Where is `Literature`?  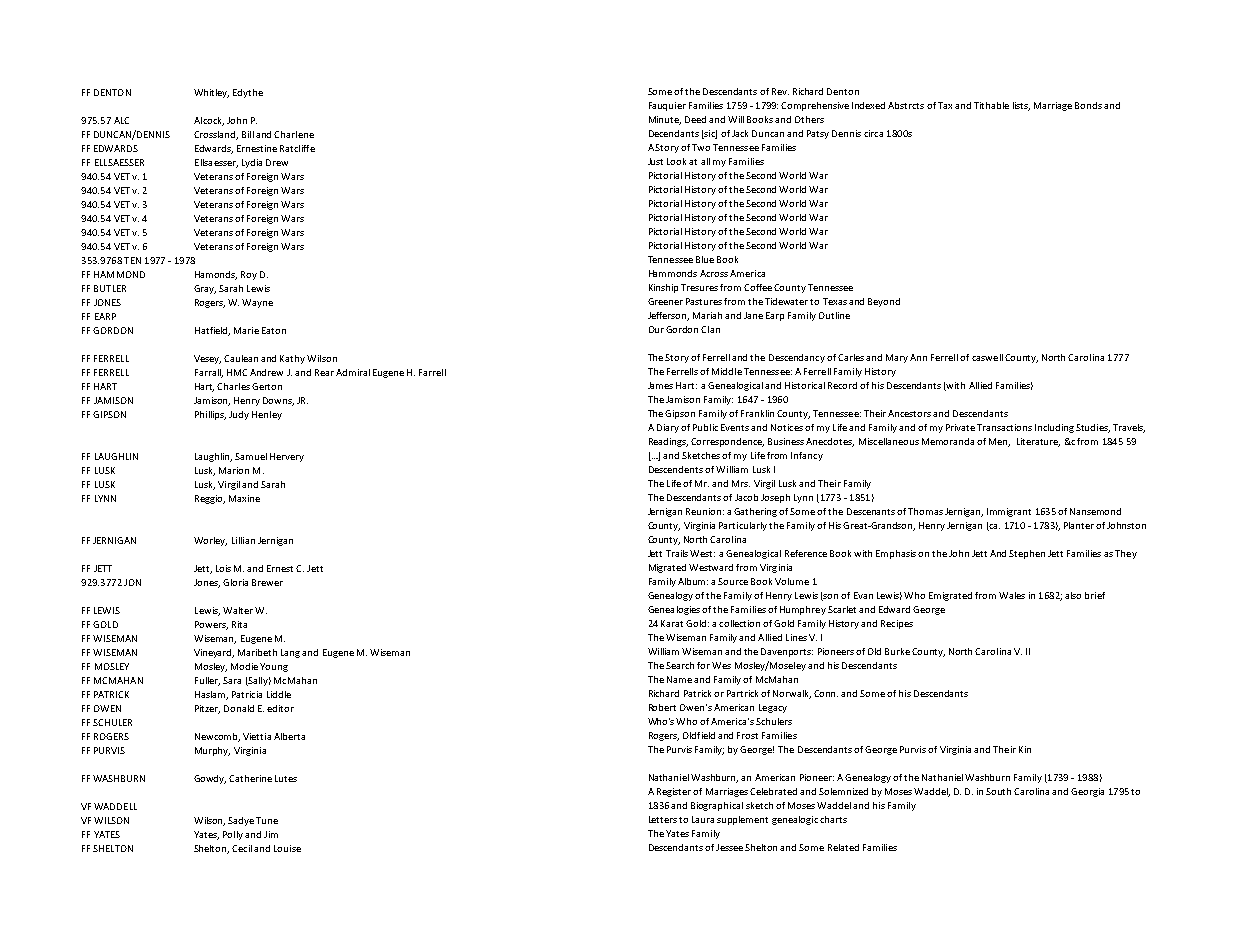
Literature is located at coordinates (1038, 442).
